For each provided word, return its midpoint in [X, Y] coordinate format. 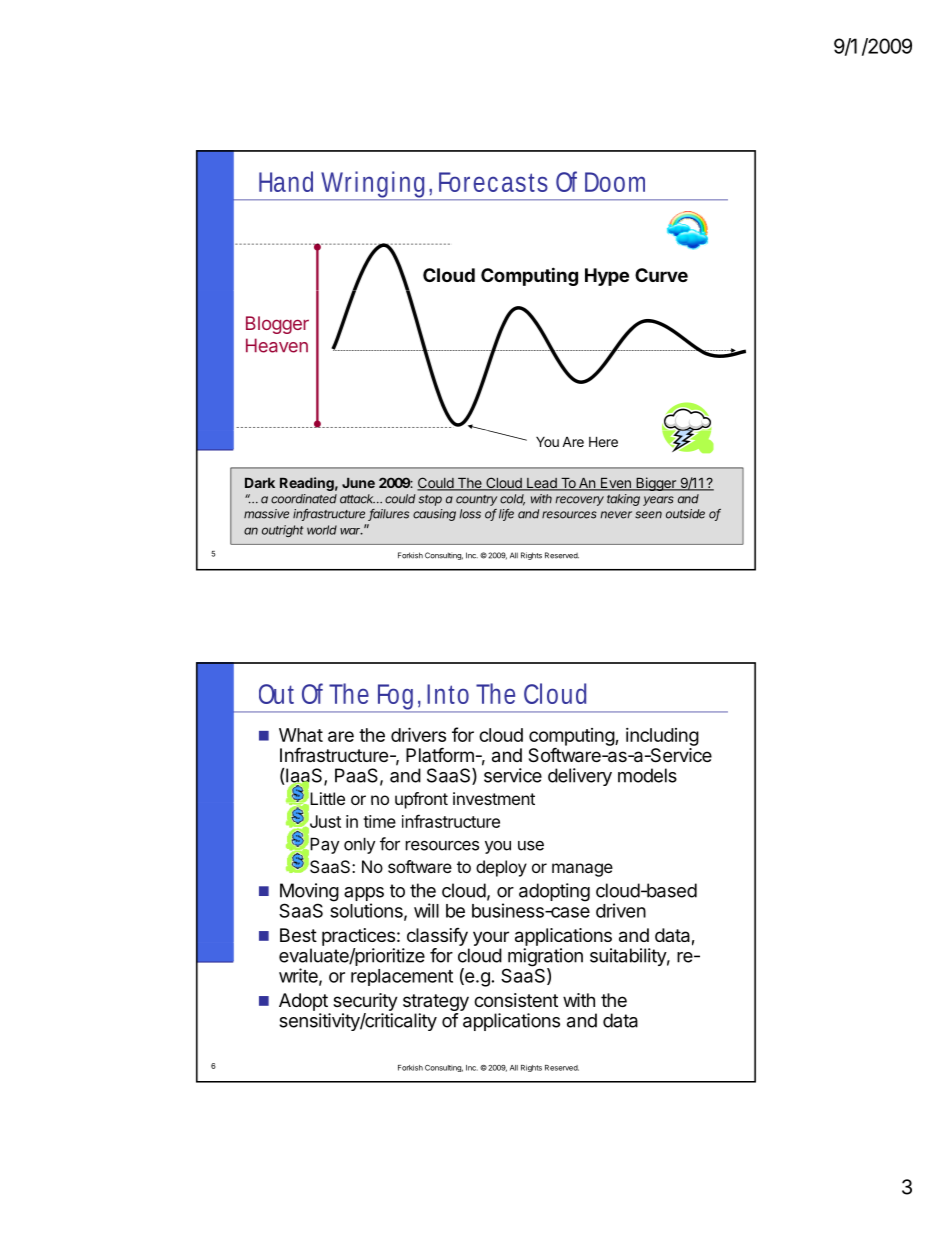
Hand [286, 181]
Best [298, 935]
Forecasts [493, 182]
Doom [615, 182]
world [322, 530]
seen [648, 515]
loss [470, 514]
